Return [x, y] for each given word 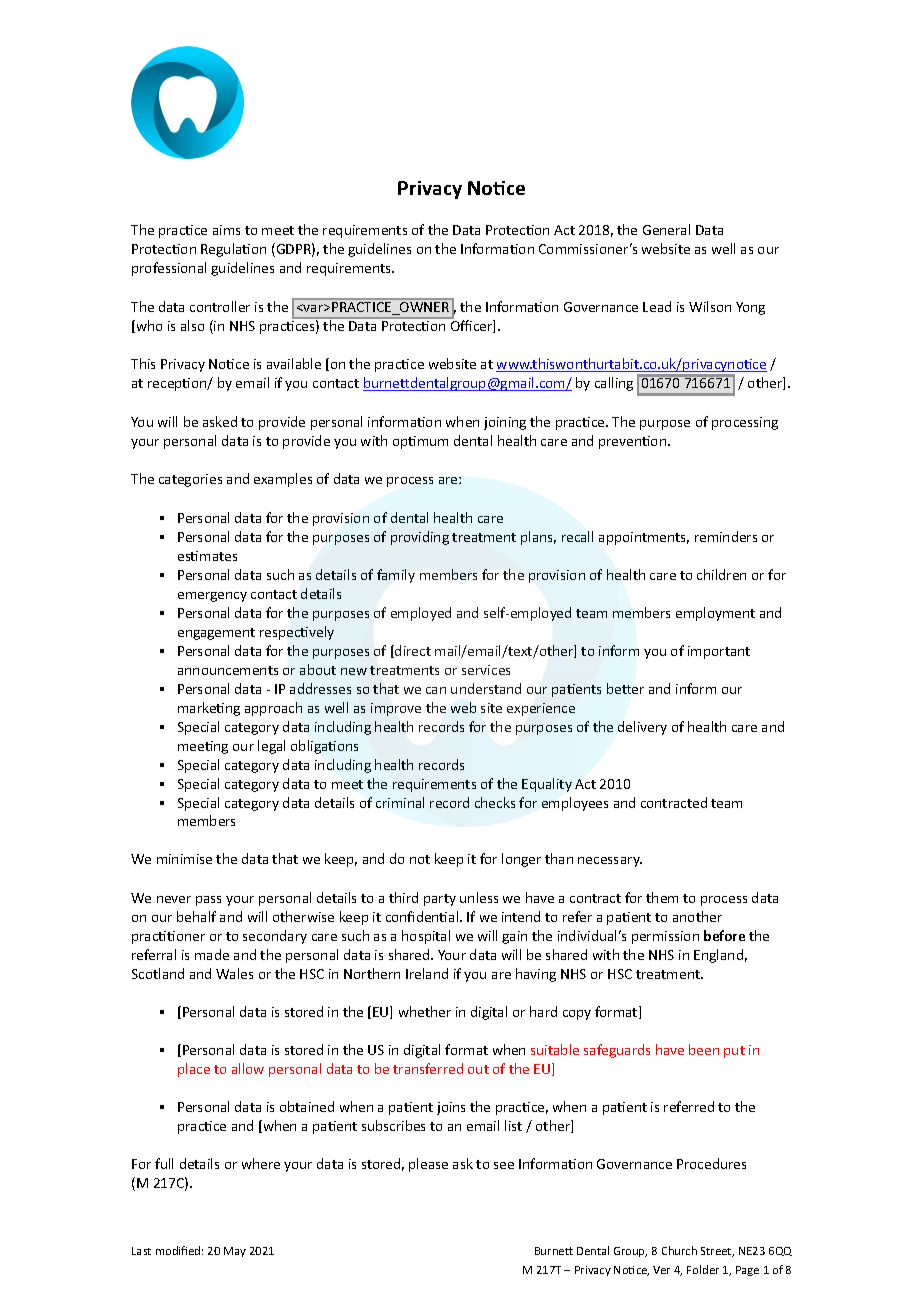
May [235, 1252]
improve [396, 709]
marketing [209, 709]
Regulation [233, 250]
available [294, 363]
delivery [642, 728]
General [666, 229]
